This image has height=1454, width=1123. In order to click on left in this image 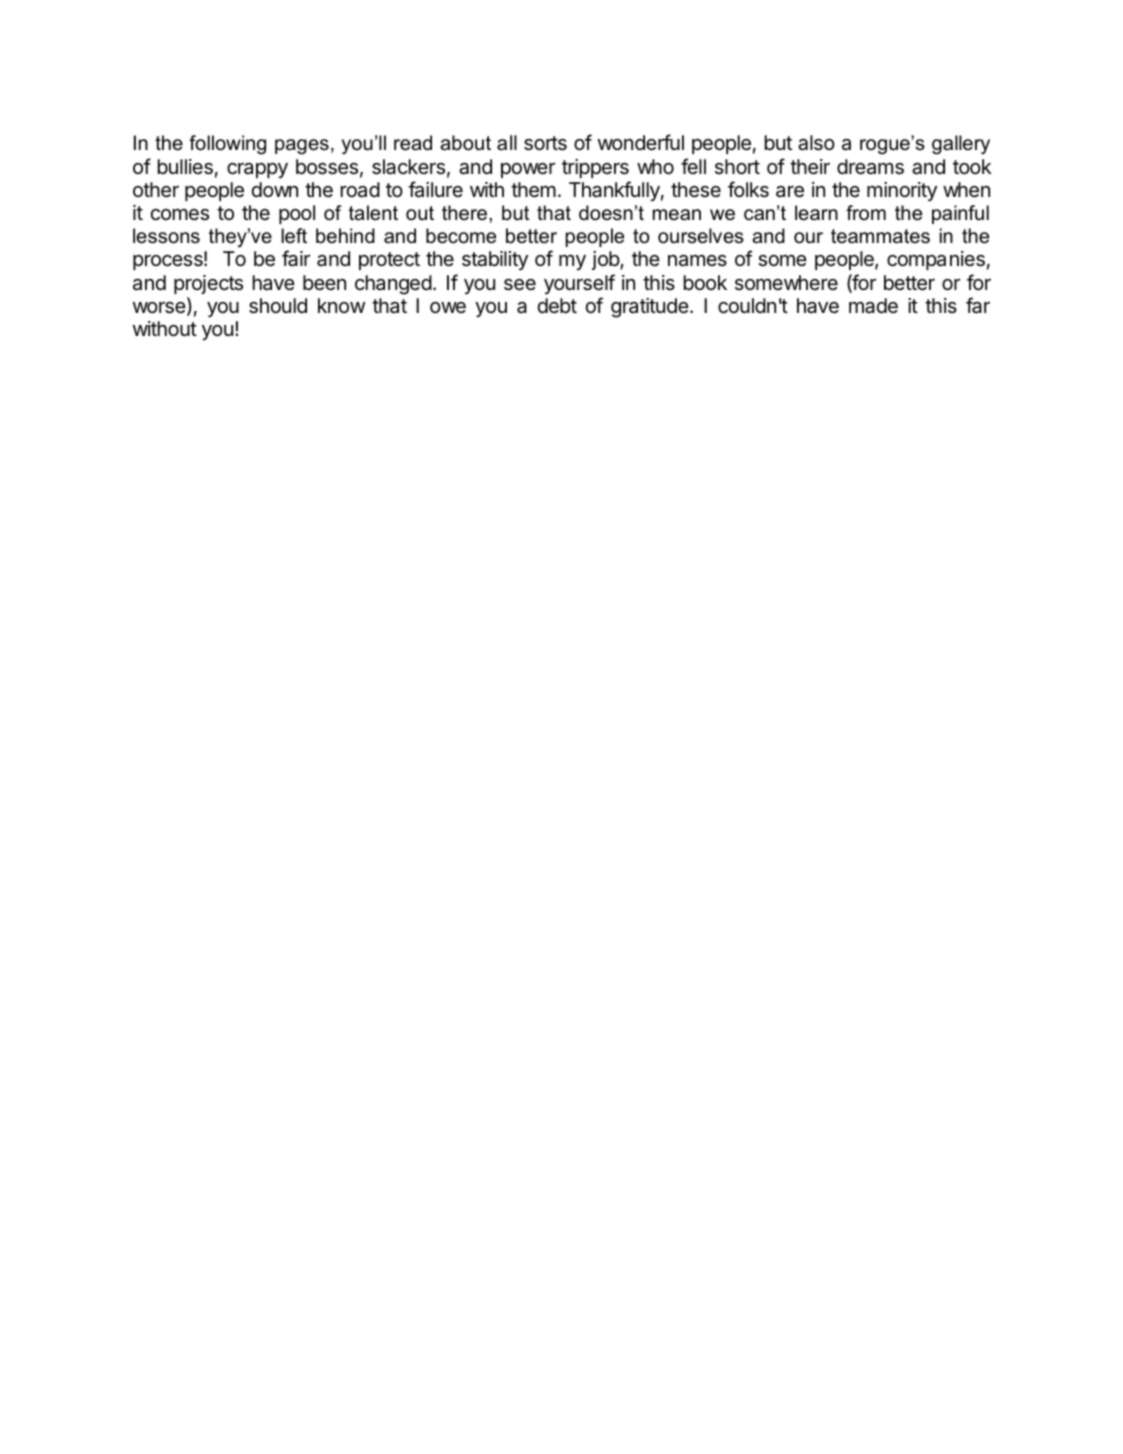, I will do `click(294, 236)`.
